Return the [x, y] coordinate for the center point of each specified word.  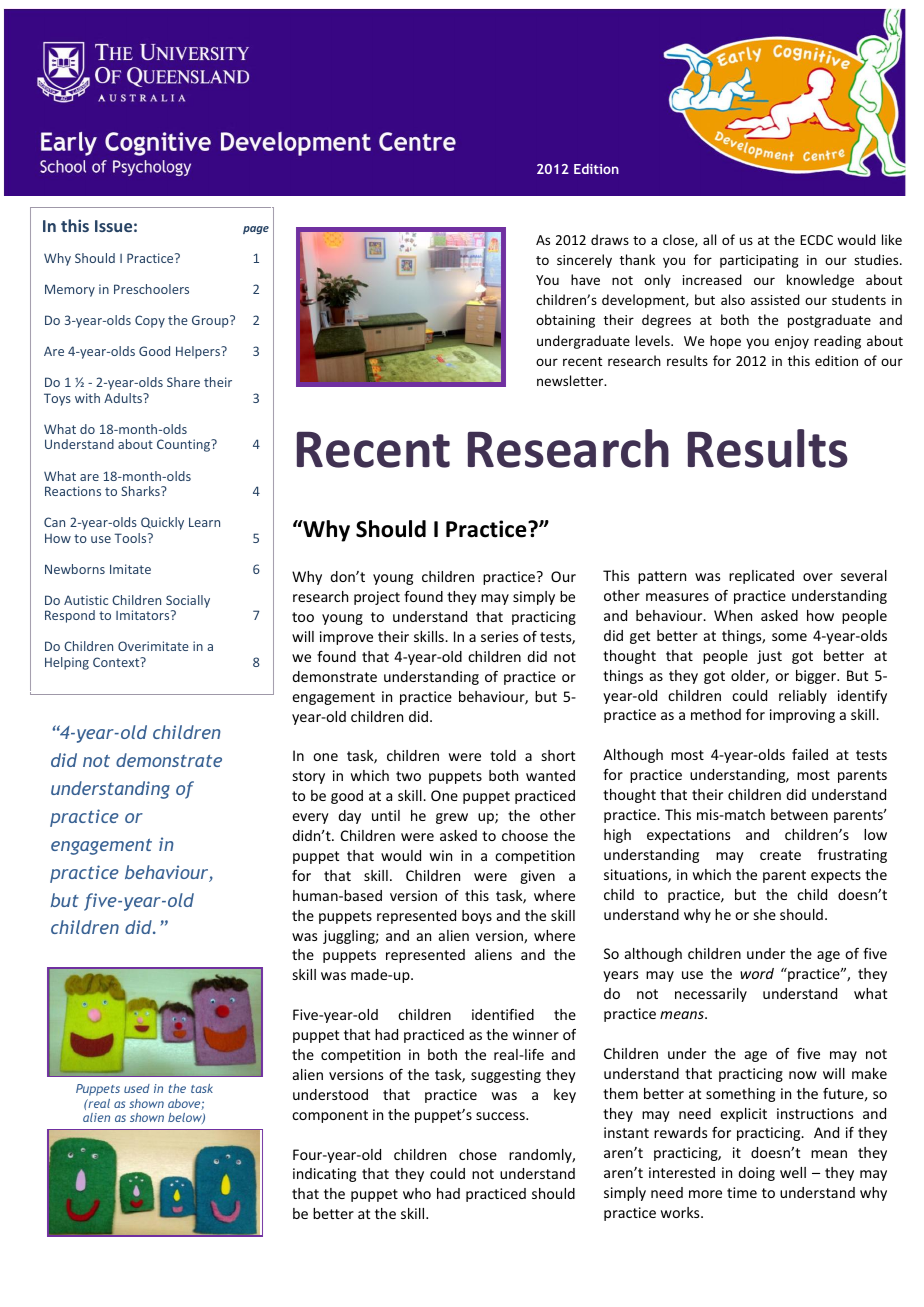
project [377, 598]
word [757, 973]
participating [759, 261]
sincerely [584, 261]
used [137, 1088]
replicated [761, 577]
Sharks [141, 491]
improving [802, 716]
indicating [324, 1175]
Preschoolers [151, 289]
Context [117, 662]
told [503, 755]
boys [477, 917]
